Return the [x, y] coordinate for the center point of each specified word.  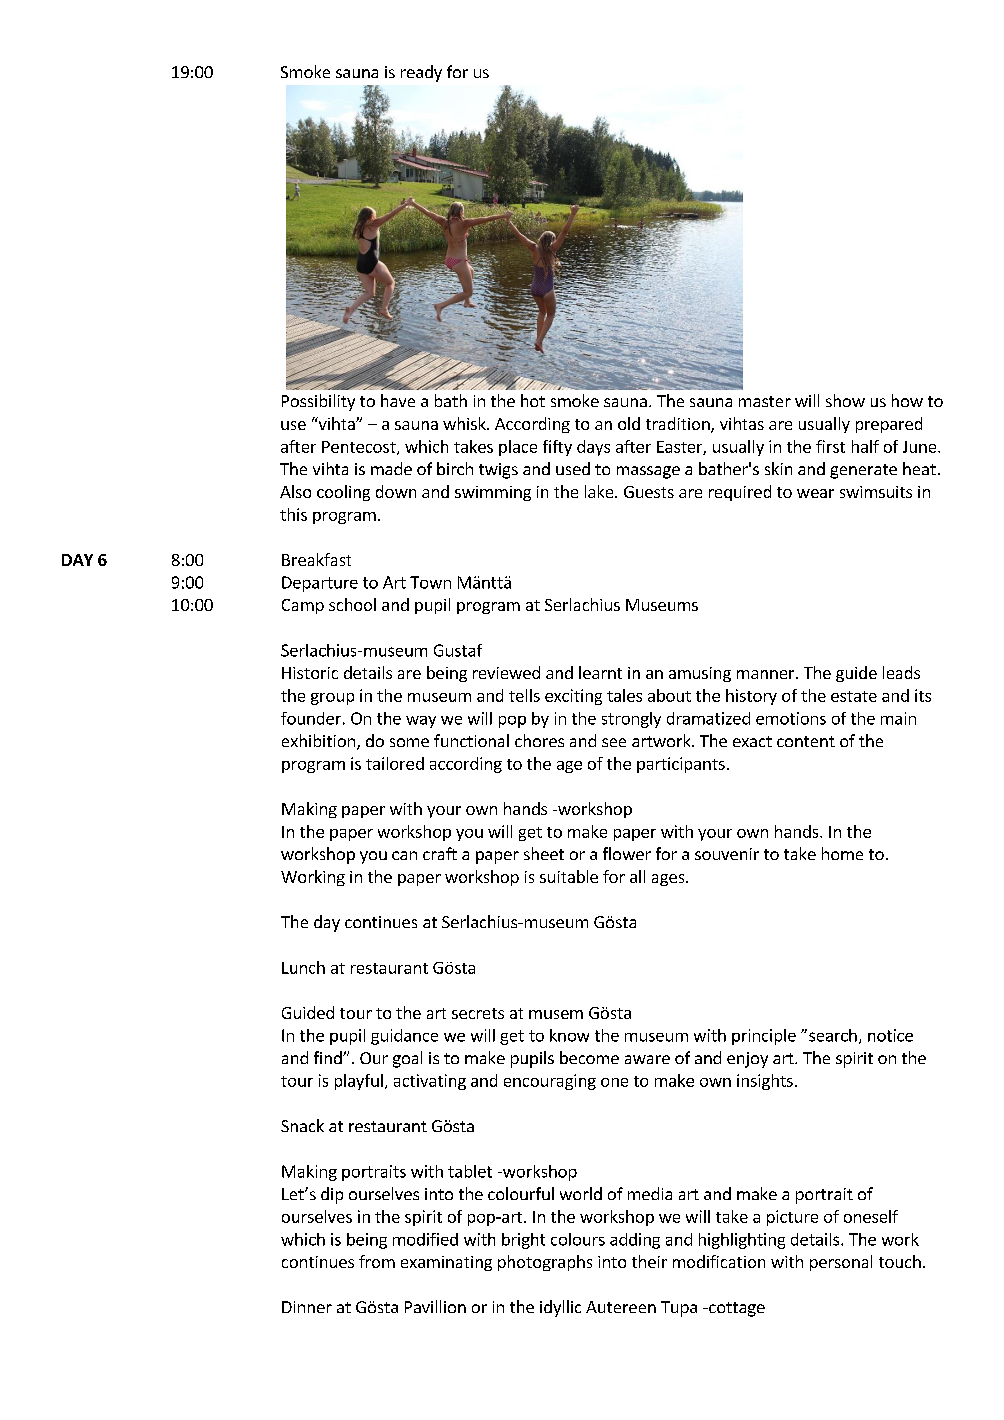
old [629, 423]
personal [841, 1263]
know [569, 1035]
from [377, 1261]
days [593, 448]
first [830, 446]
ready [421, 73]
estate [854, 696]
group [332, 699]
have [398, 400]
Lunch [303, 967]
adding [635, 1241]
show [845, 400]
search [833, 1035]
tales [624, 695]
